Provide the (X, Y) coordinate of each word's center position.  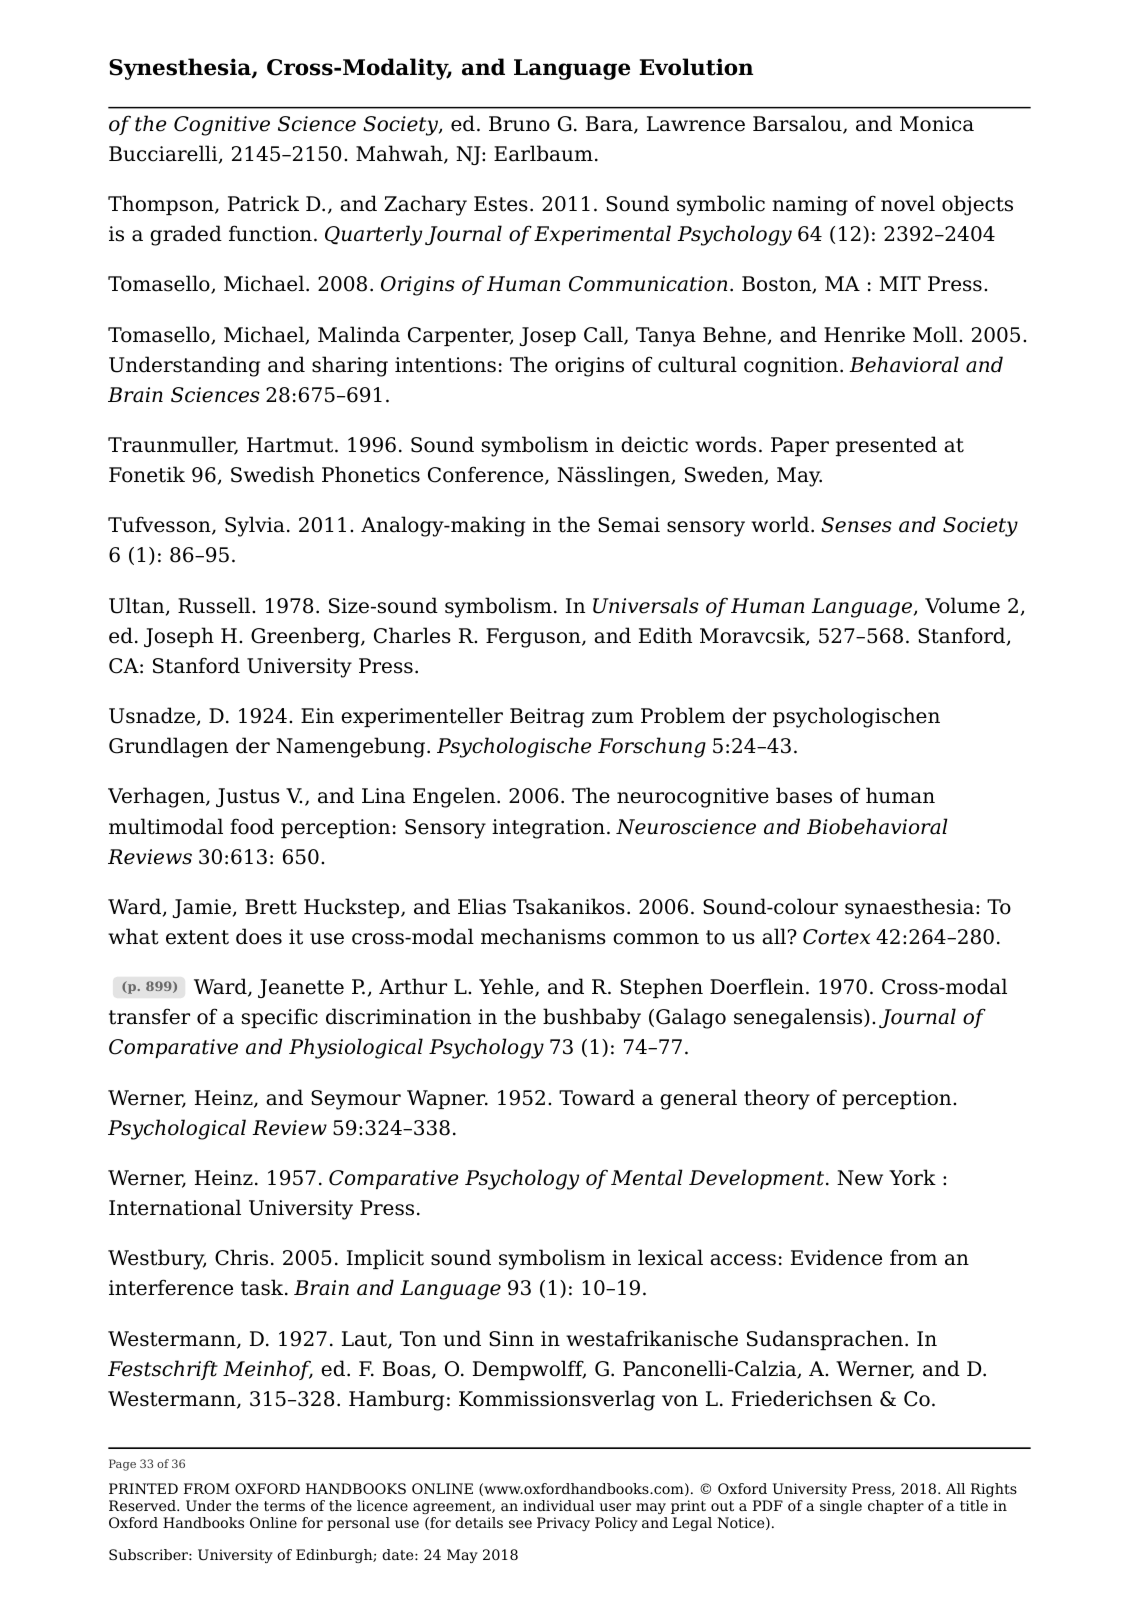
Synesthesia (181, 69)
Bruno (519, 124)
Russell (215, 605)
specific (280, 1018)
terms (284, 1506)
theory (777, 1099)
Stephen (661, 988)
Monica (937, 124)
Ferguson (534, 638)
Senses (856, 525)
